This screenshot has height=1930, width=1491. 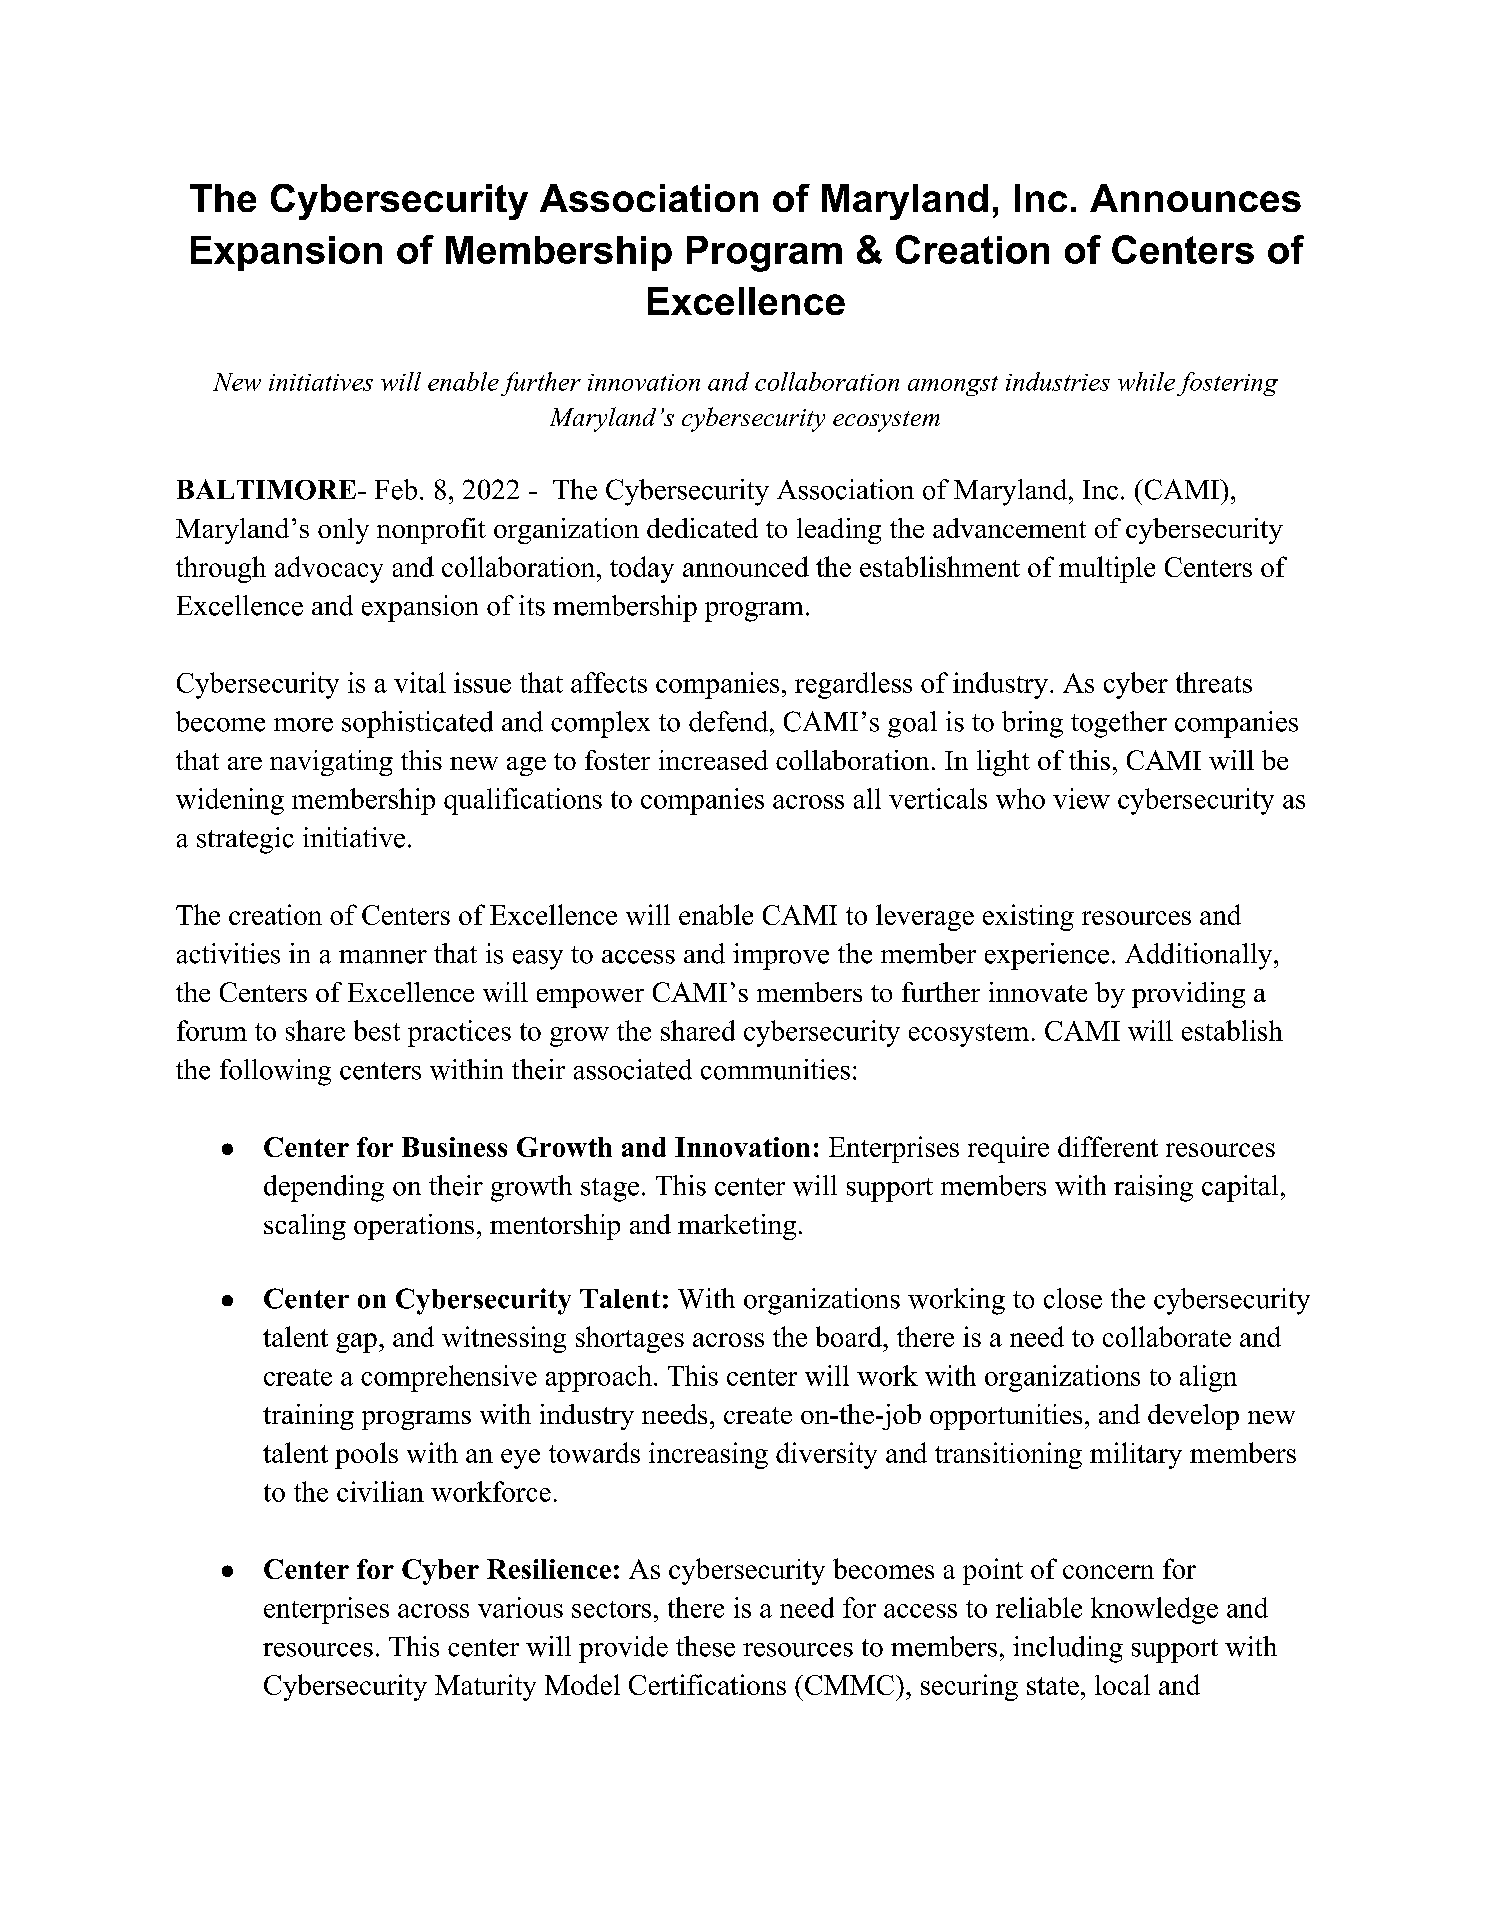 I want to click on depending, so click(x=324, y=1188).
